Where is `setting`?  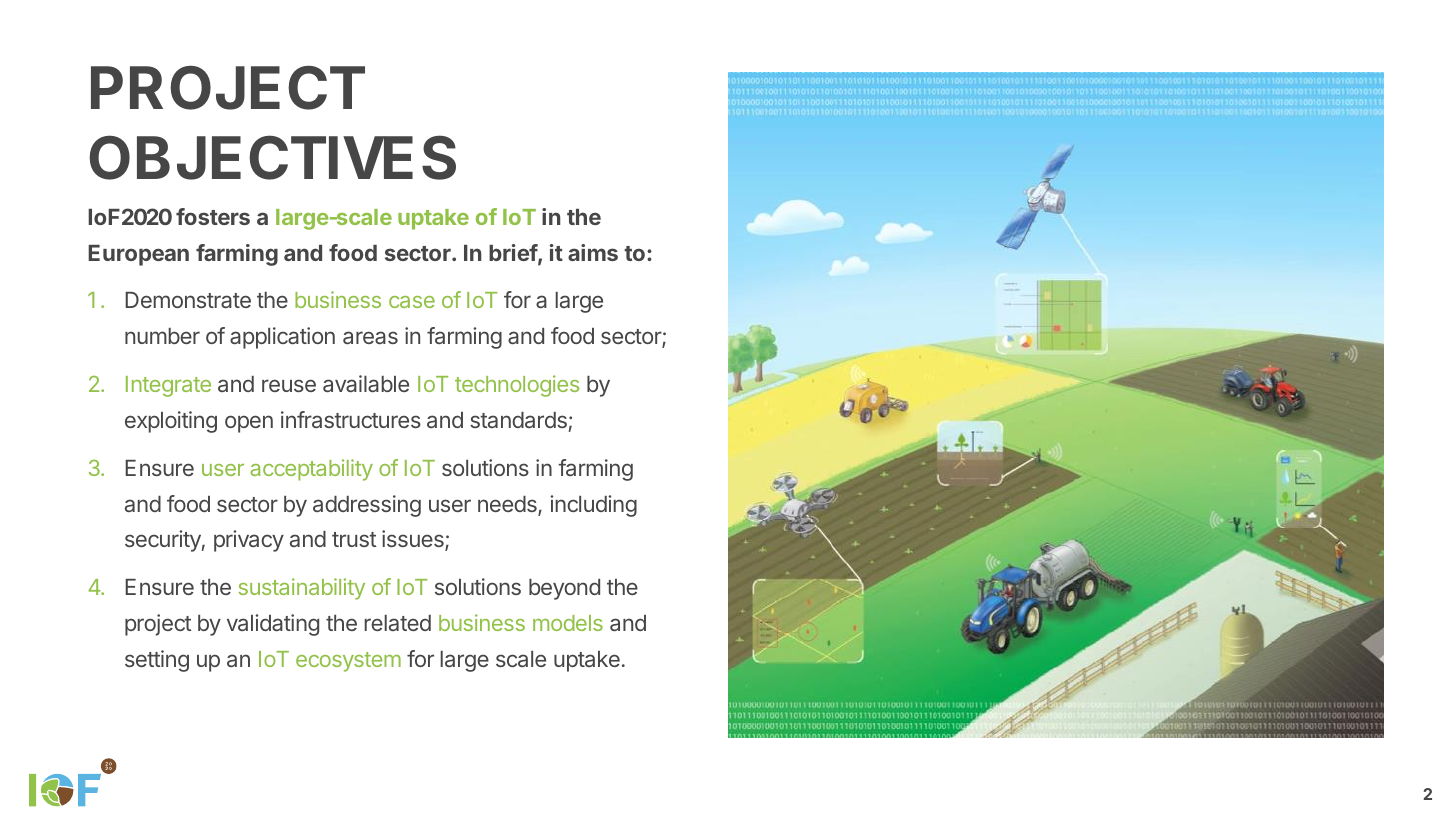
setting is located at coordinates (157, 661).
